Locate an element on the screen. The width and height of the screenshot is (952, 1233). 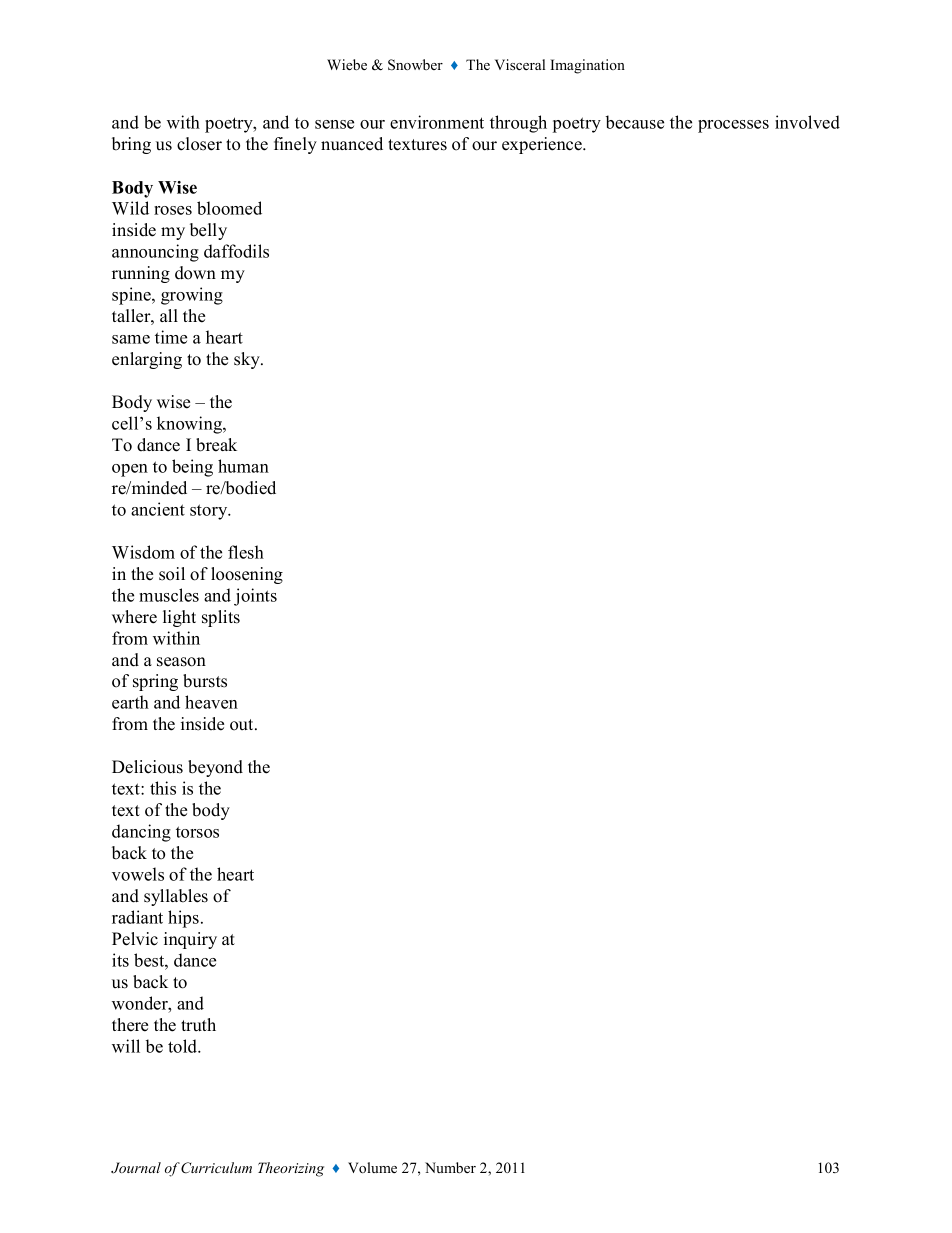
Number is located at coordinates (450, 1167).
